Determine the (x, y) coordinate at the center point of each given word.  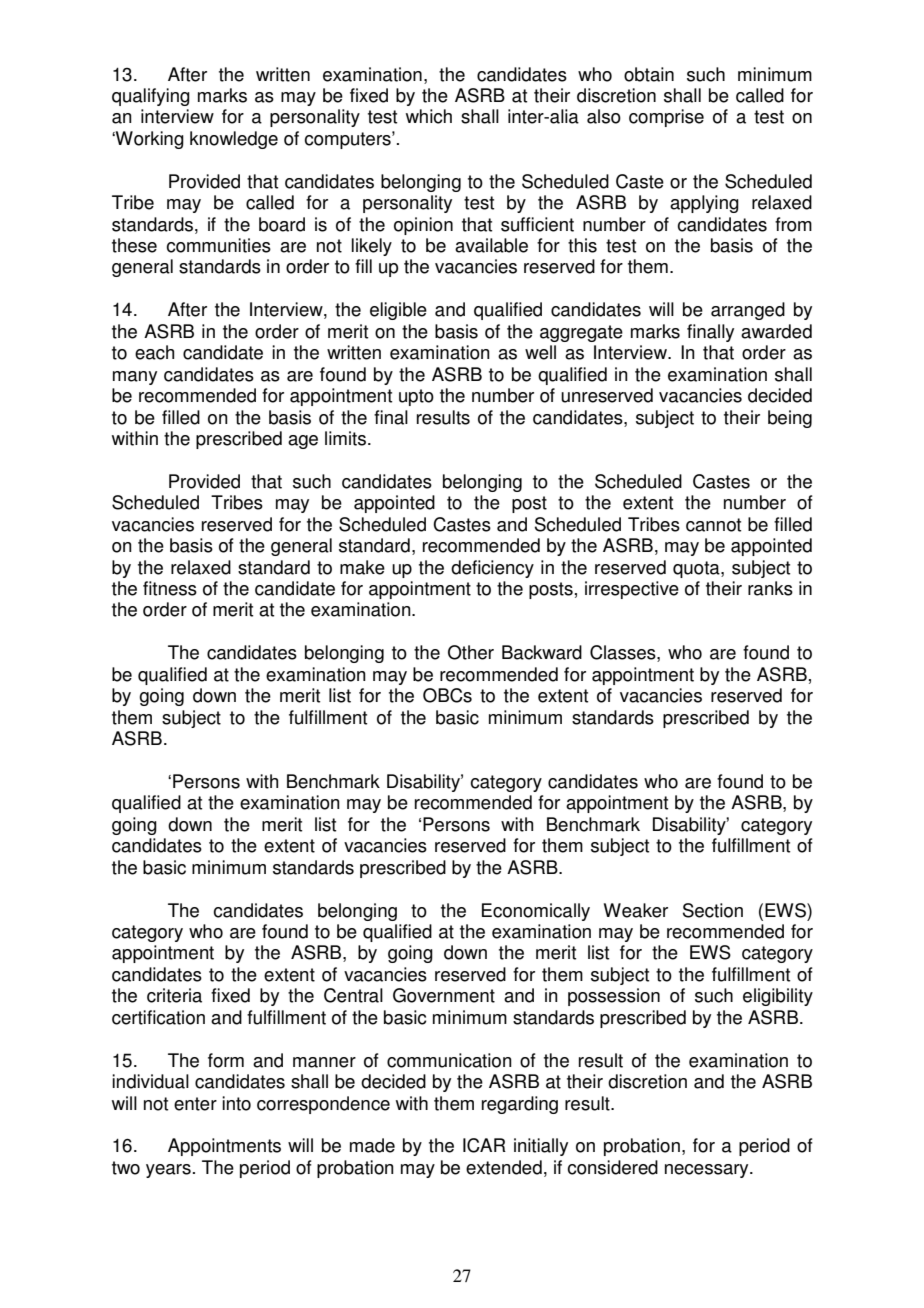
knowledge (234, 140)
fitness (170, 588)
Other (471, 652)
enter (195, 1104)
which (429, 116)
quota (697, 569)
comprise (666, 118)
